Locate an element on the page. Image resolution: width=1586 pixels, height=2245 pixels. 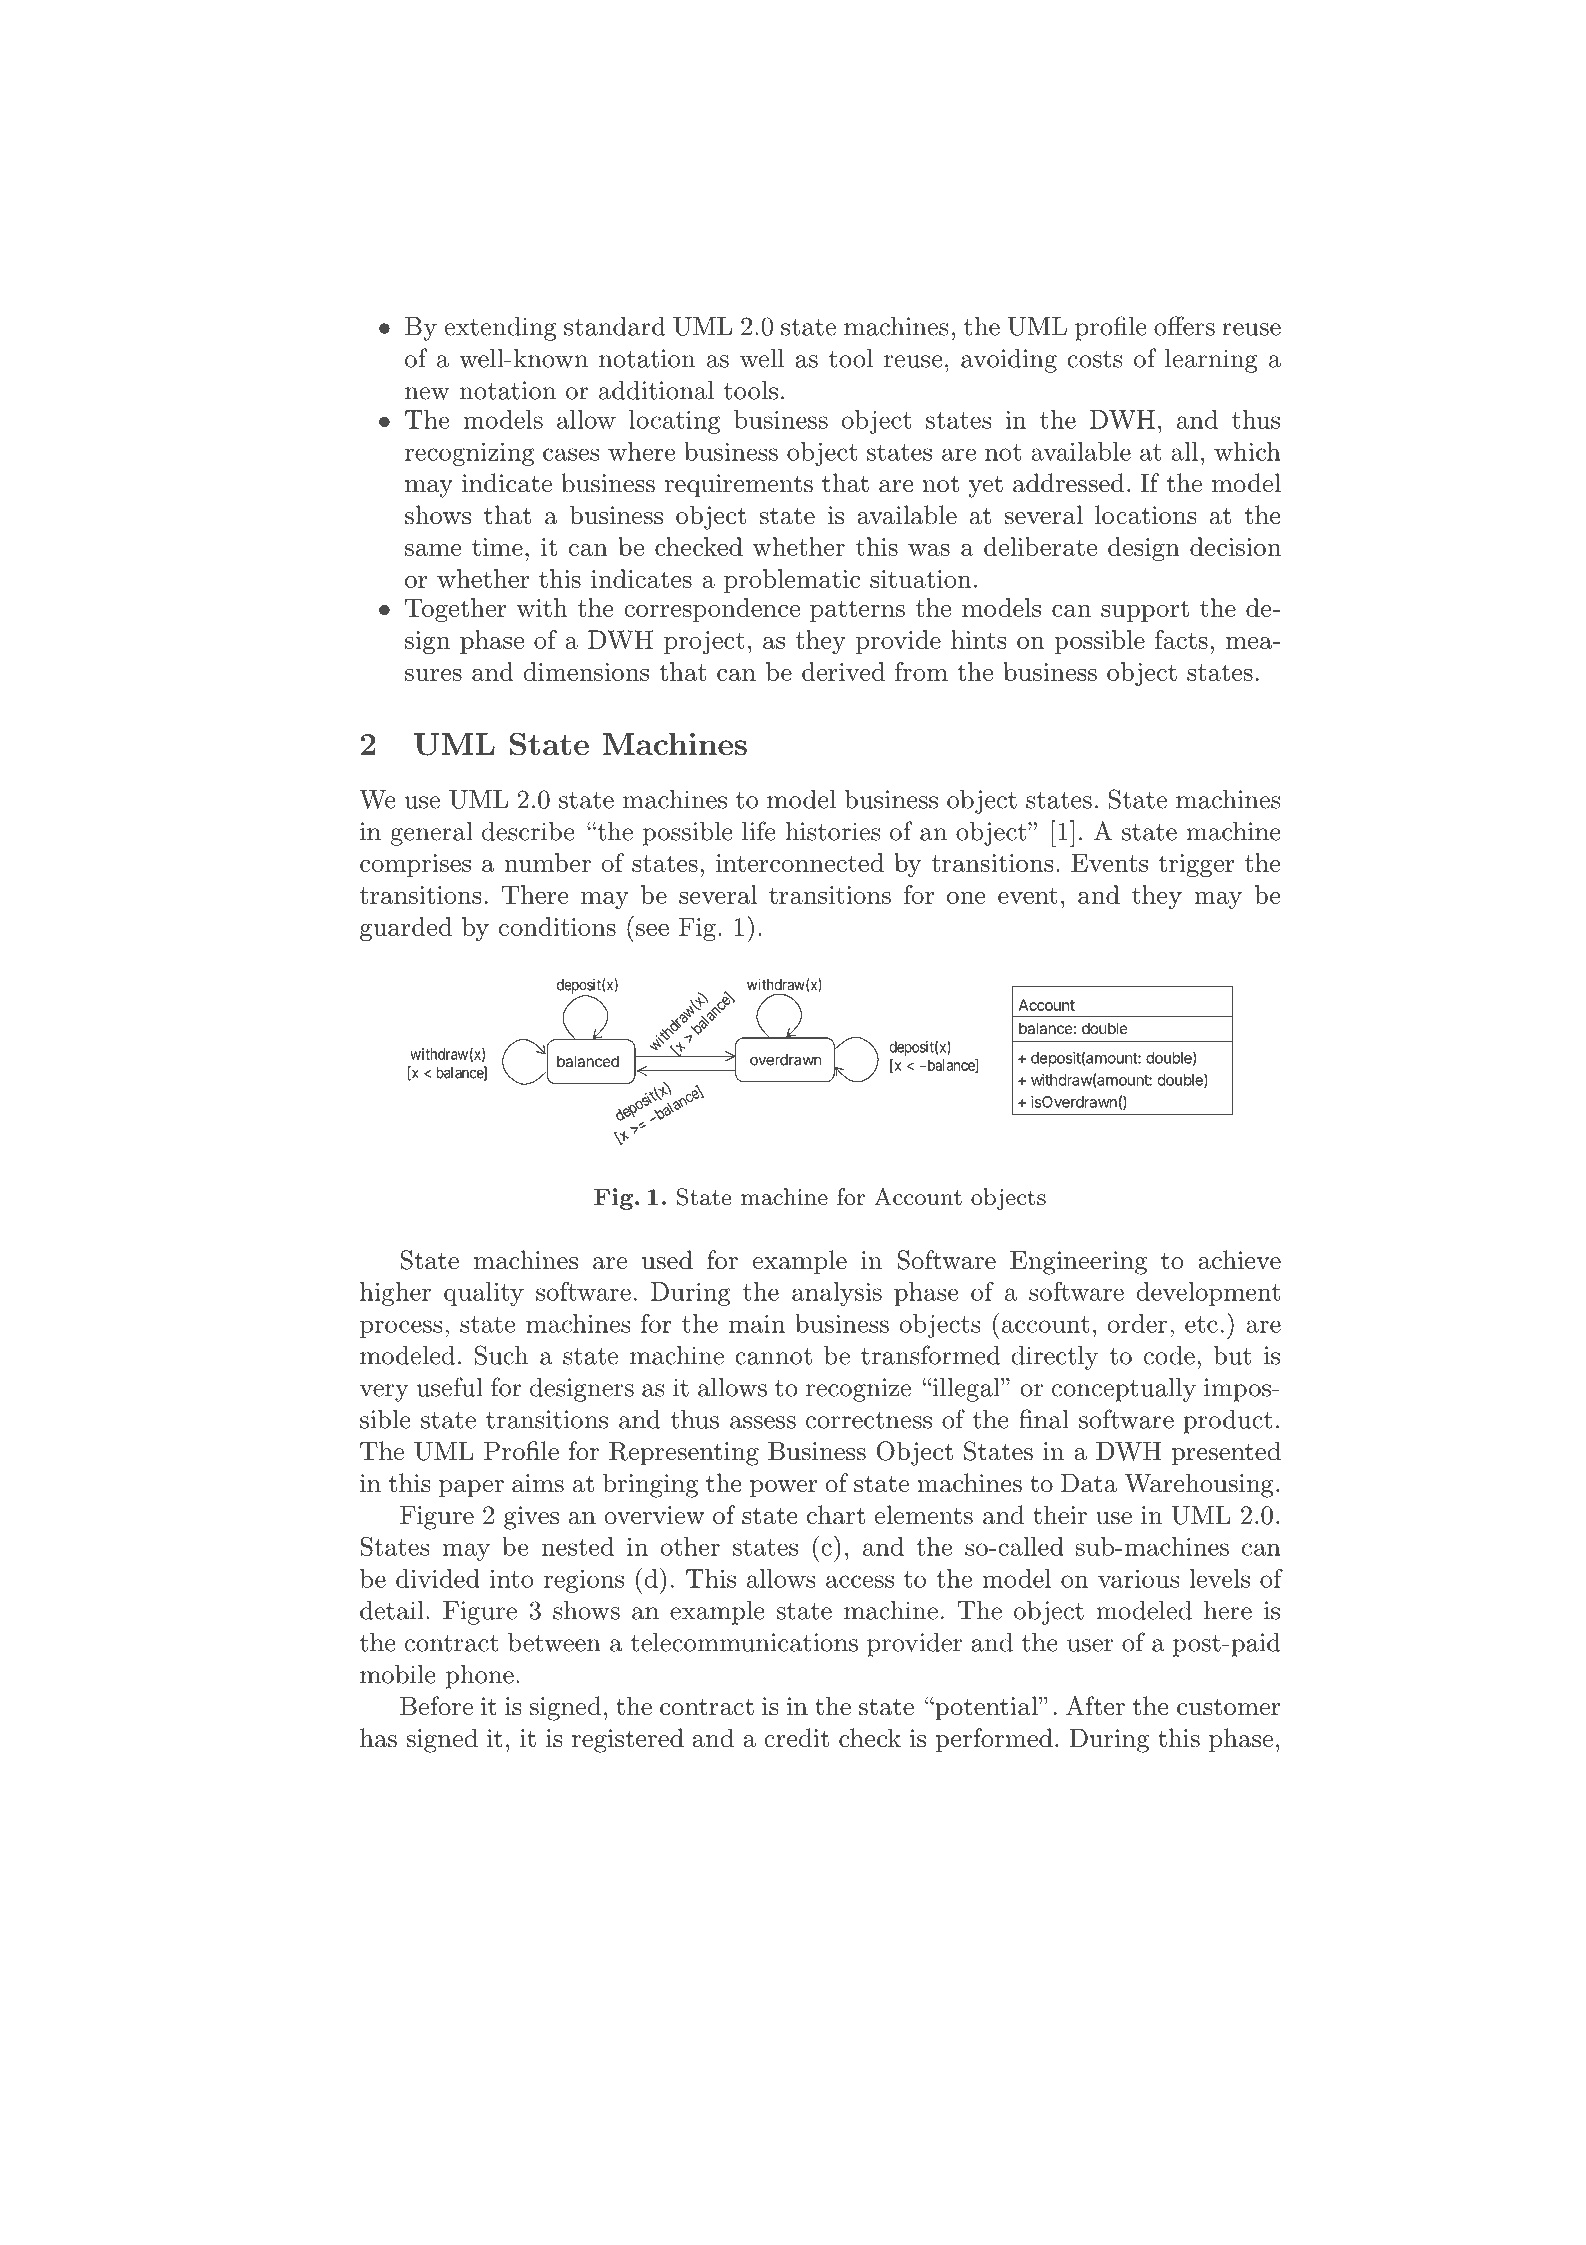
conditions is located at coordinates (557, 926).
